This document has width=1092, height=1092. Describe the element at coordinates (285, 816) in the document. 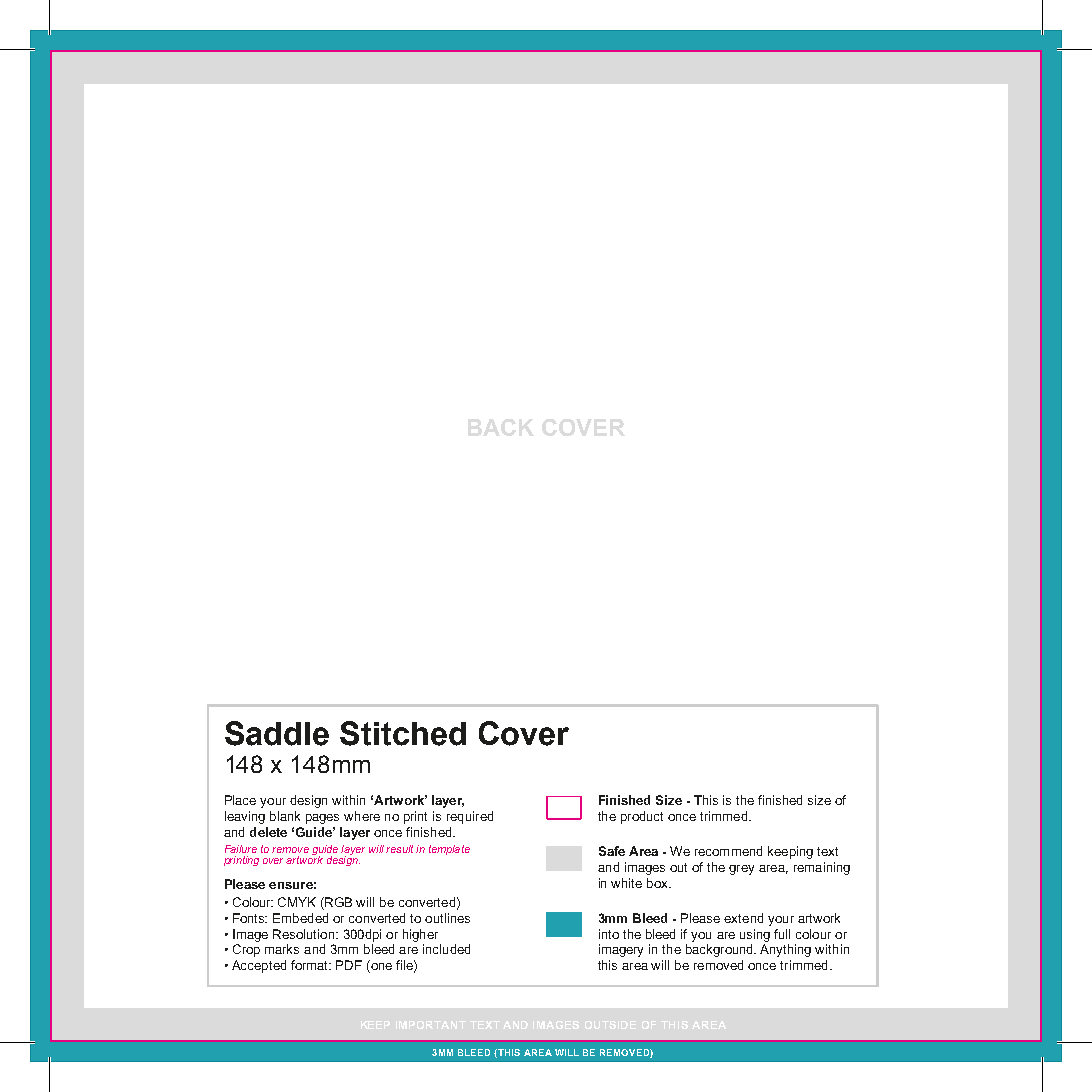

I see `blank` at that location.
